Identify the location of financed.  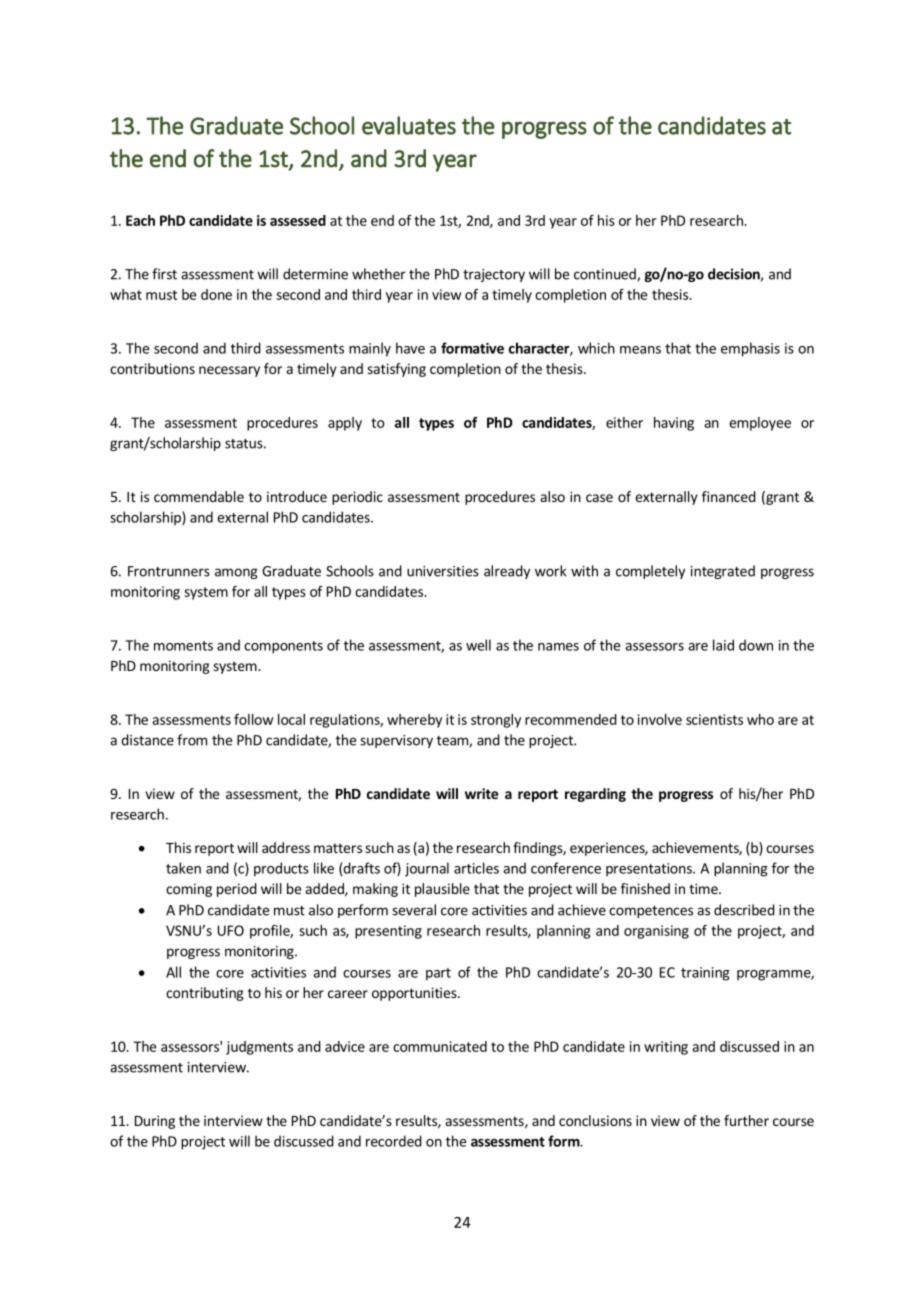
(729, 496).
